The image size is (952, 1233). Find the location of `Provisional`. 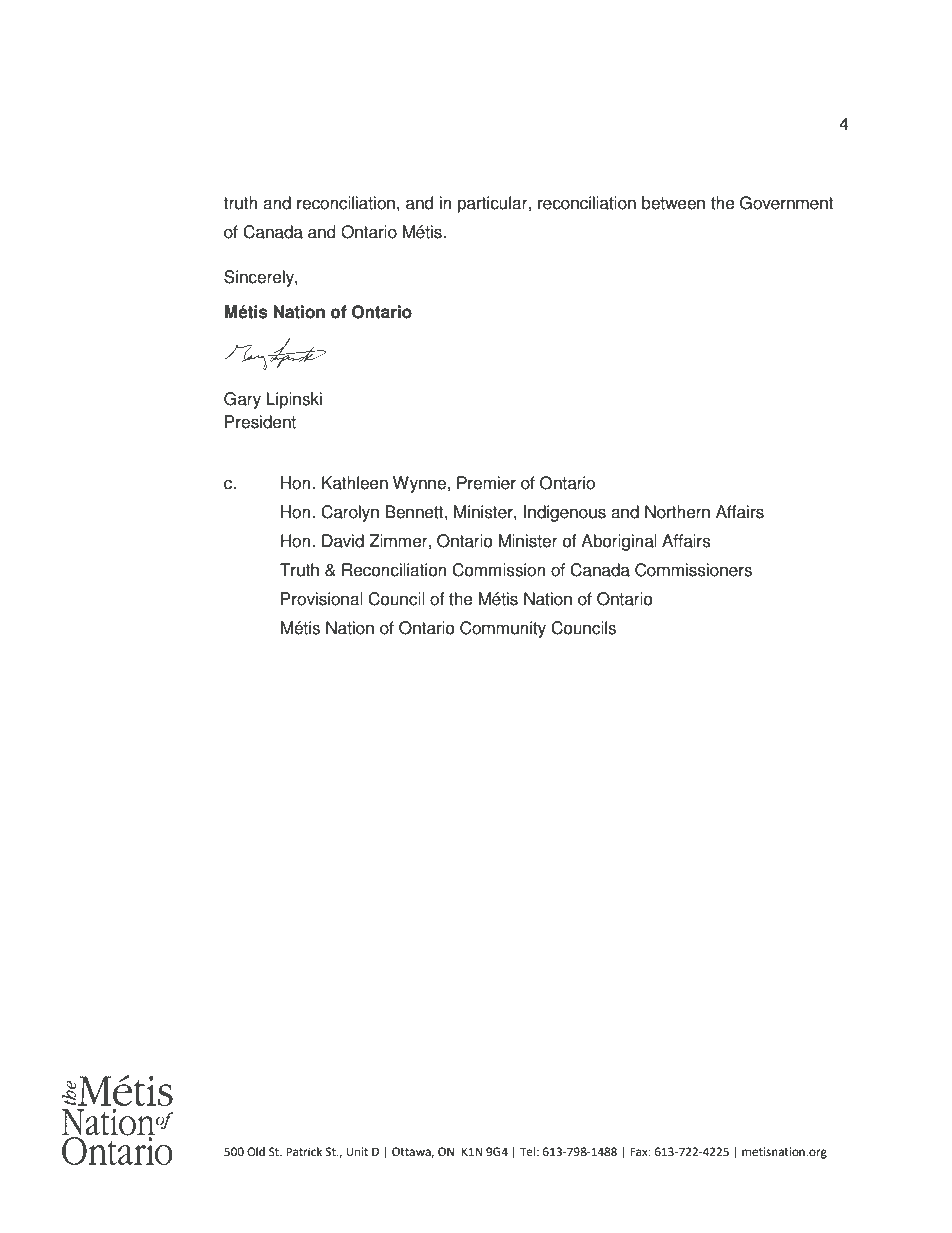

Provisional is located at coordinates (322, 599).
